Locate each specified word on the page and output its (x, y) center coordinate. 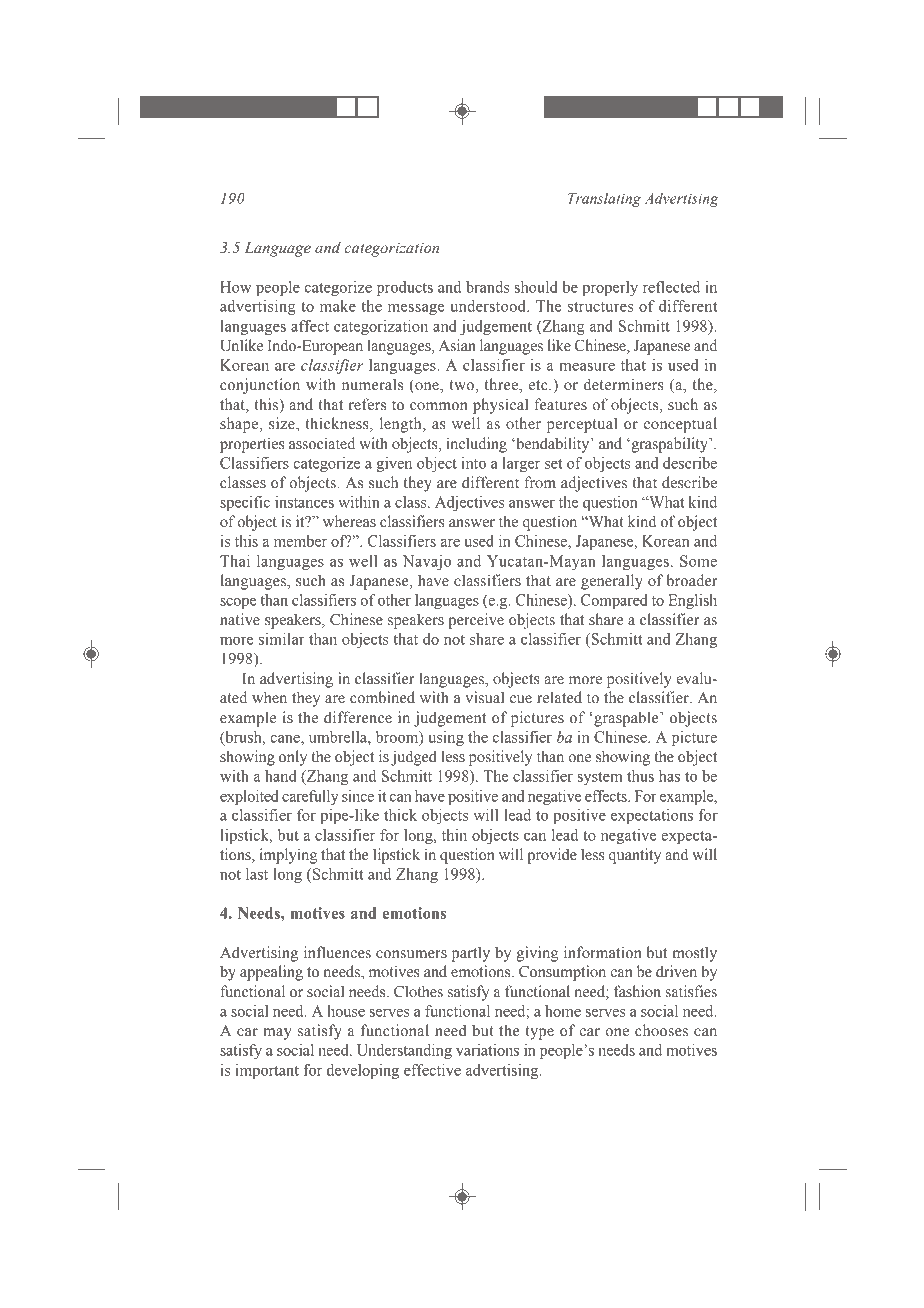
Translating (604, 199)
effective (432, 1070)
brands (487, 287)
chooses (661, 1030)
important (267, 1071)
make (338, 306)
